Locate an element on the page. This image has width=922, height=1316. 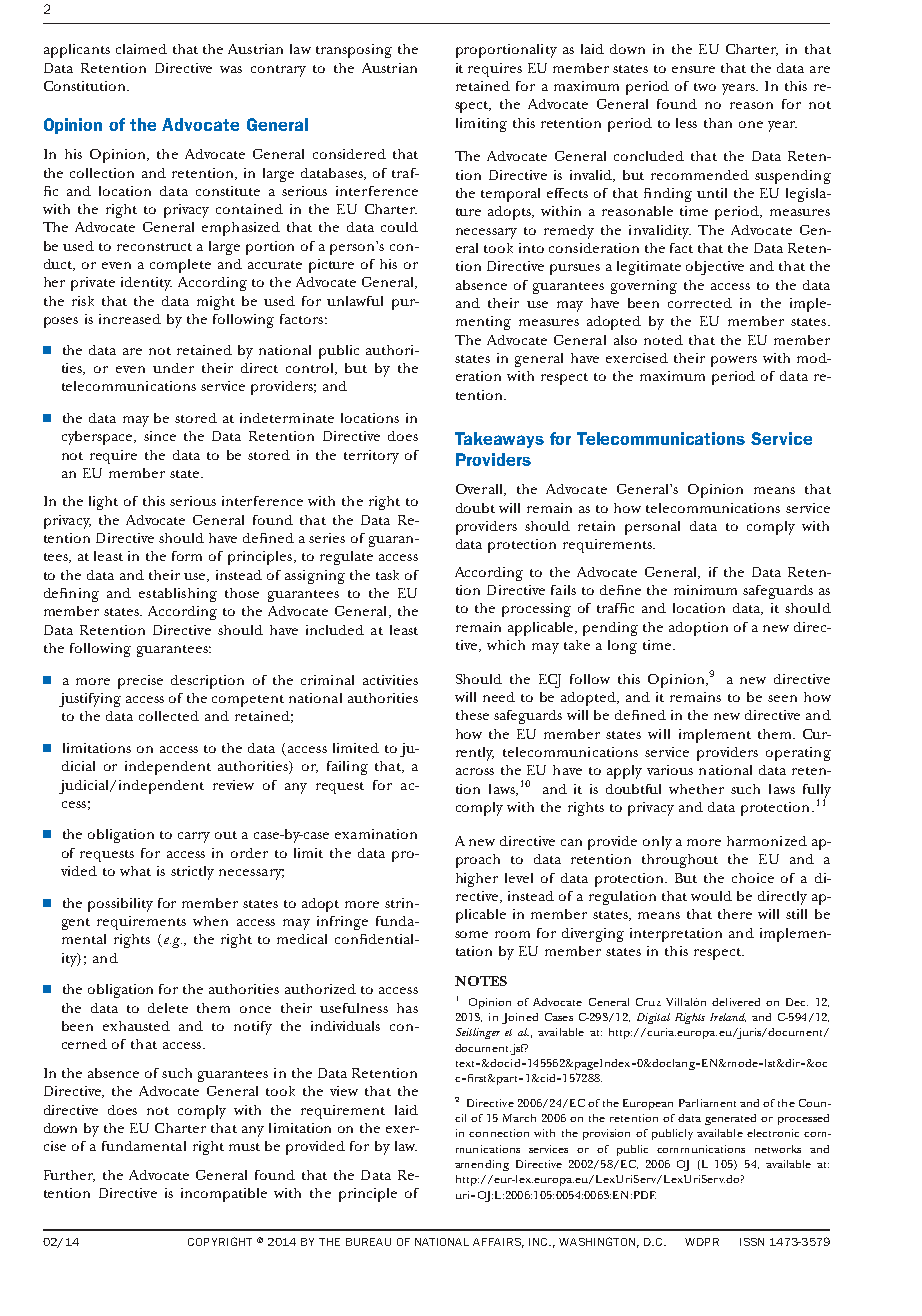
incompatible is located at coordinates (224, 1195).
